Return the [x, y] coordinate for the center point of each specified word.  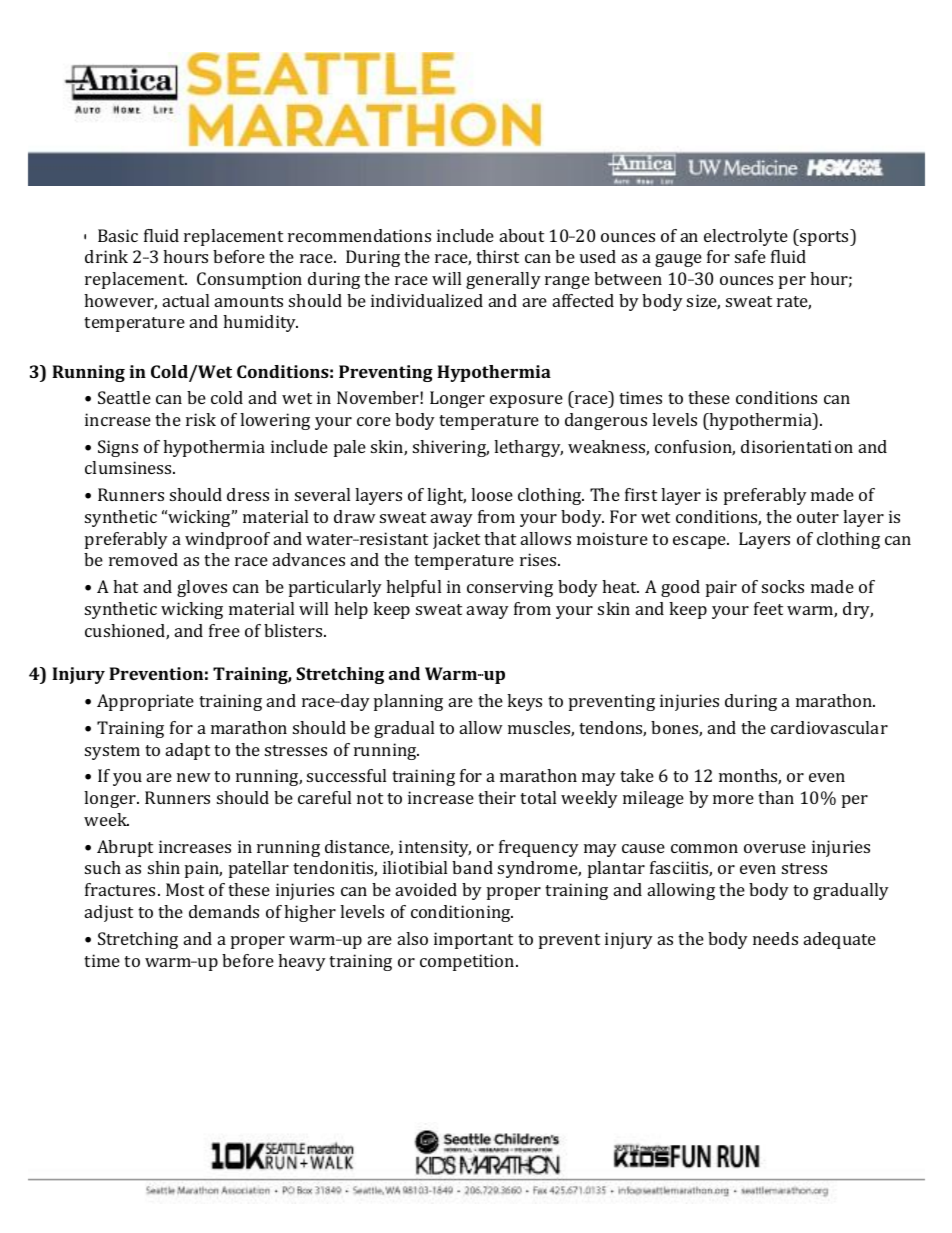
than [776, 797]
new [194, 777]
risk [201, 419]
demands [224, 911]
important [473, 940]
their [497, 797]
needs [775, 938]
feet [768, 608]
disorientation [797, 446]
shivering [451, 448]
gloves [202, 588]
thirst [497, 256]
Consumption [249, 280]
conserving [510, 588]
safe [750, 256]
